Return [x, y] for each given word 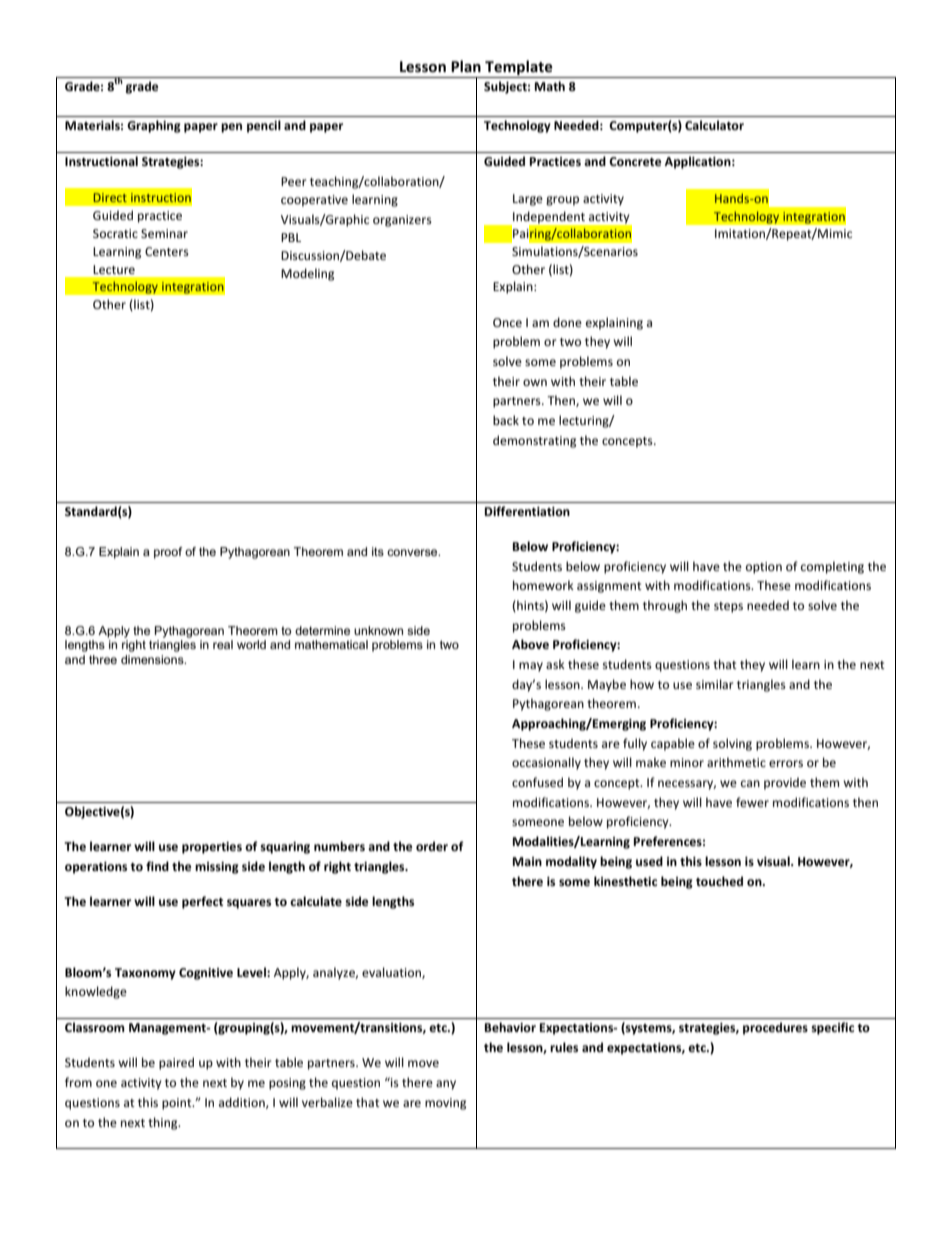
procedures [775, 1028]
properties [212, 848]
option [764, 568]
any [446, 1085]
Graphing [154, 126]
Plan [466, 66]
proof [168, 553]
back [506, 420]
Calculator [714, 125]
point [178, 1104]
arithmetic [736, 762]
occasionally [546, 763]
